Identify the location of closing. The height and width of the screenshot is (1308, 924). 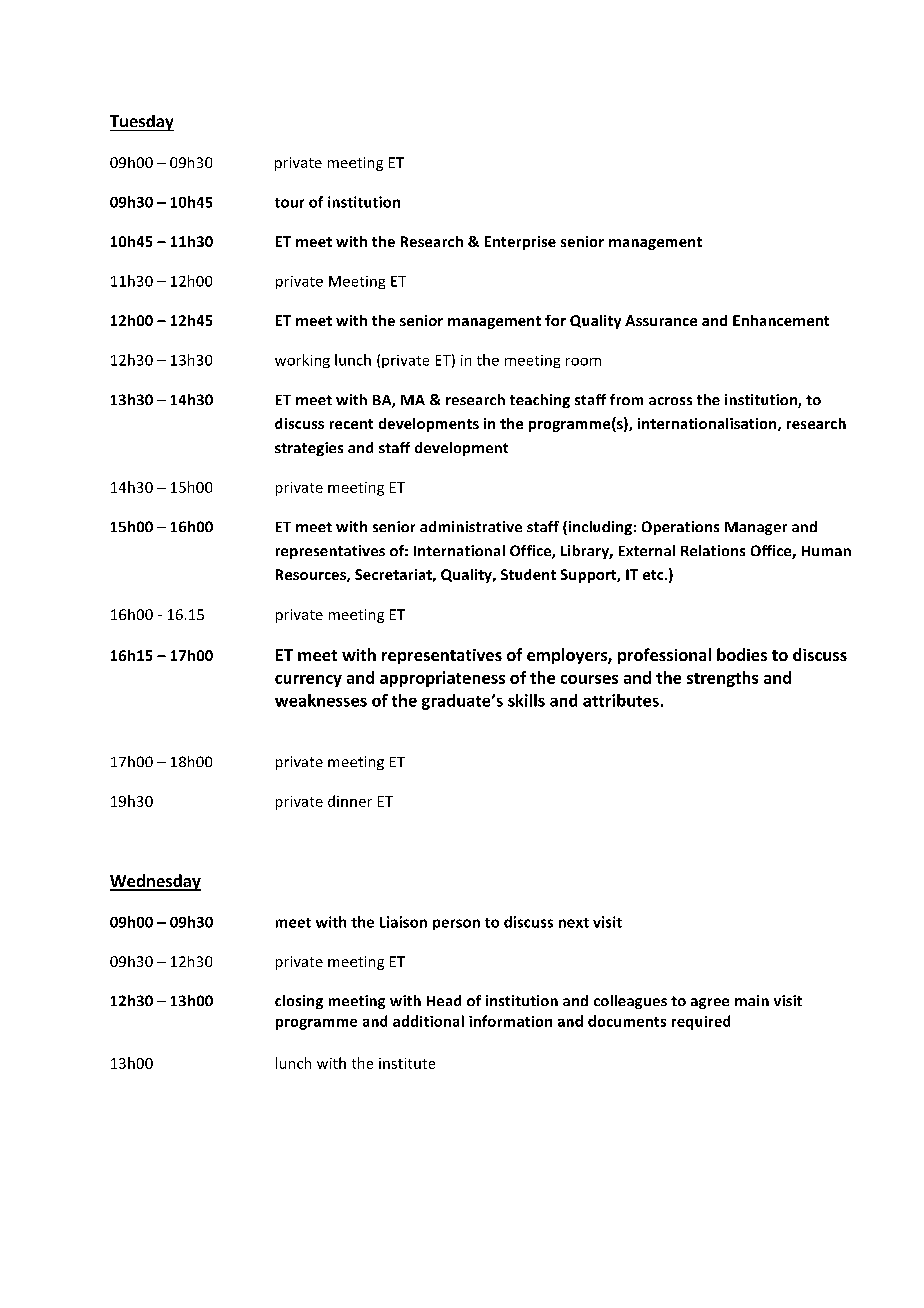
(299, 1002).
